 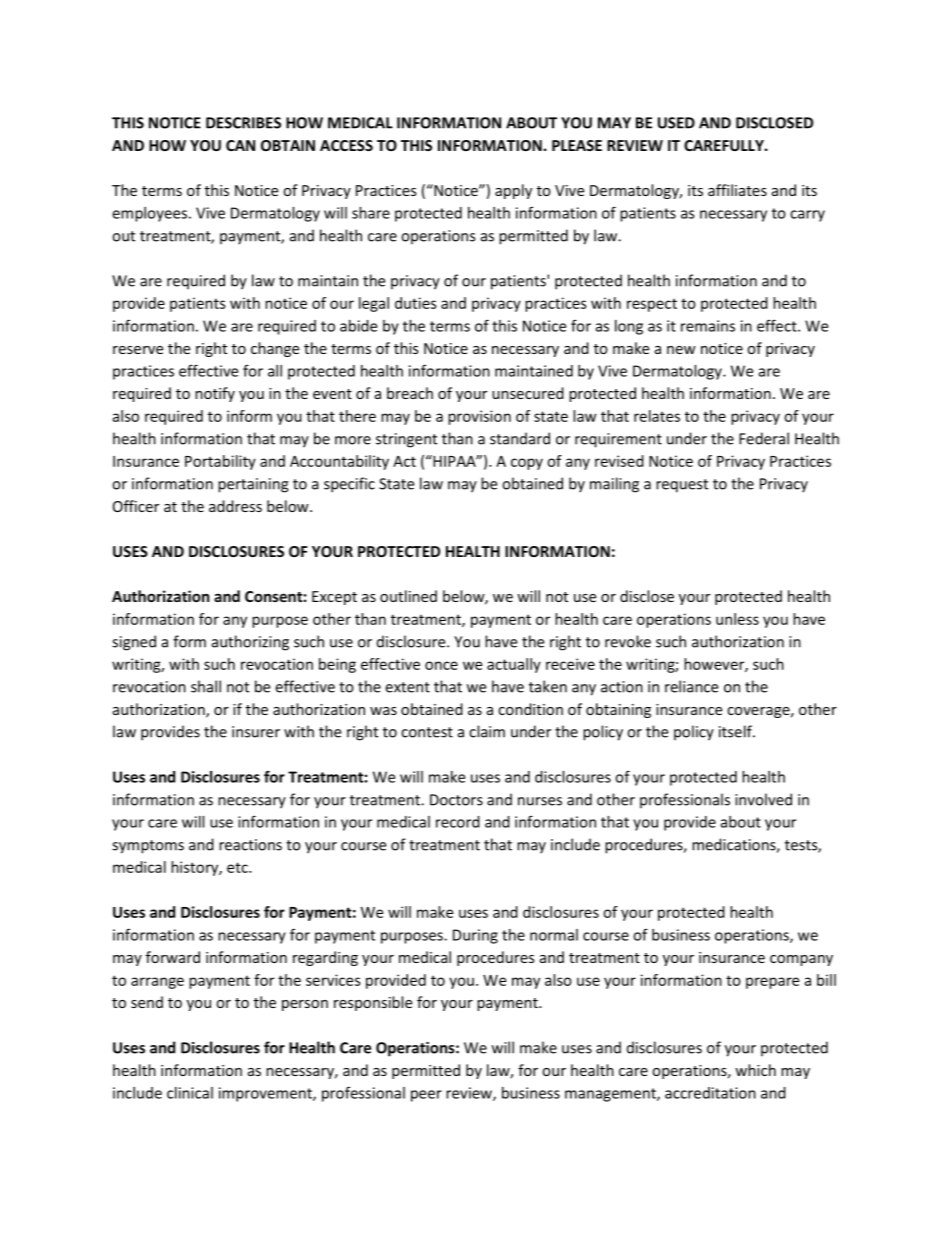 I want to click on outlined, so click(x=408, y=596).
